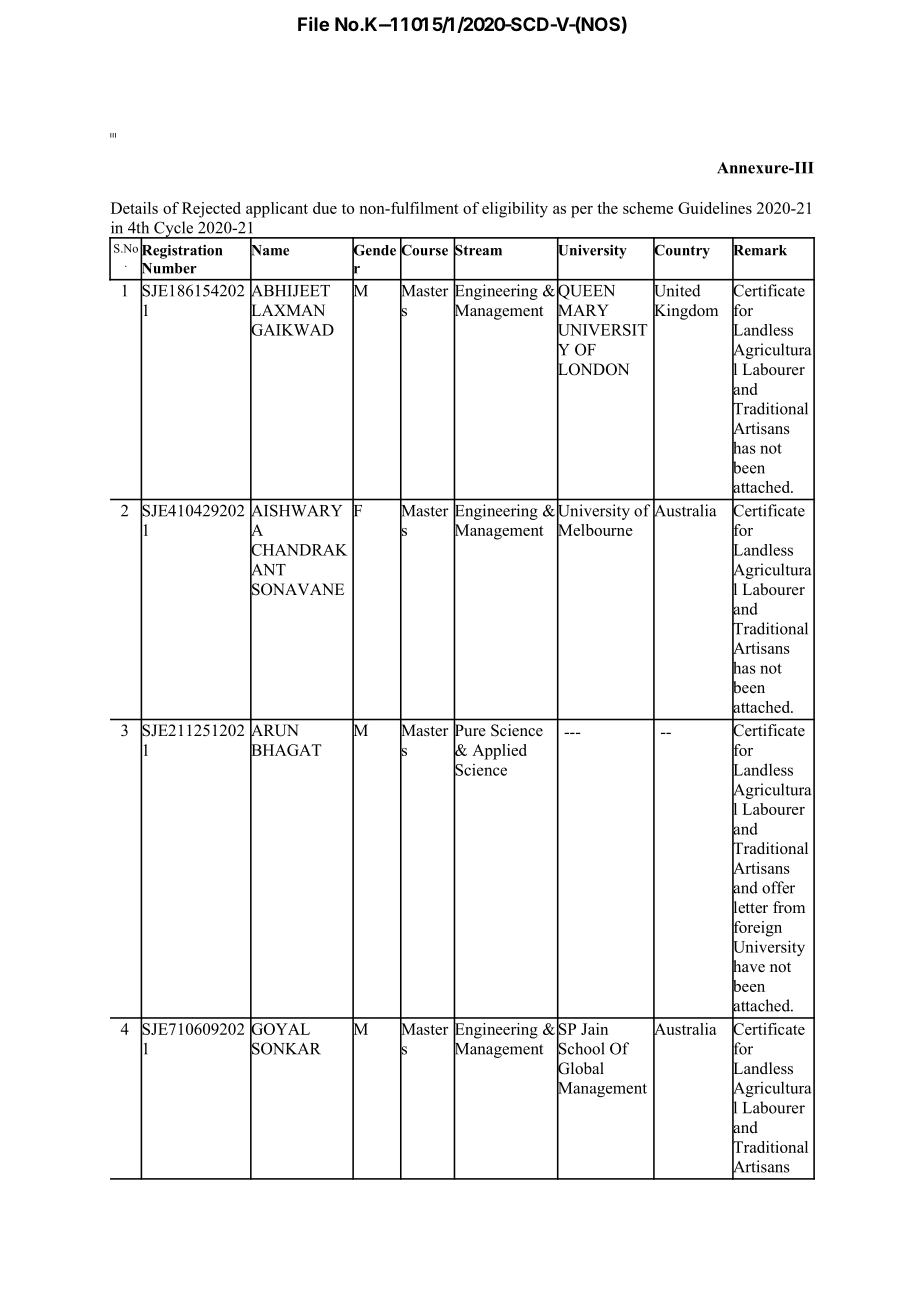 The width and height of the screenshot is (924, 1308). What do you see at coordinates (313, 24) in the screenshot?
I see `File` at bounding box center [313, 24].
